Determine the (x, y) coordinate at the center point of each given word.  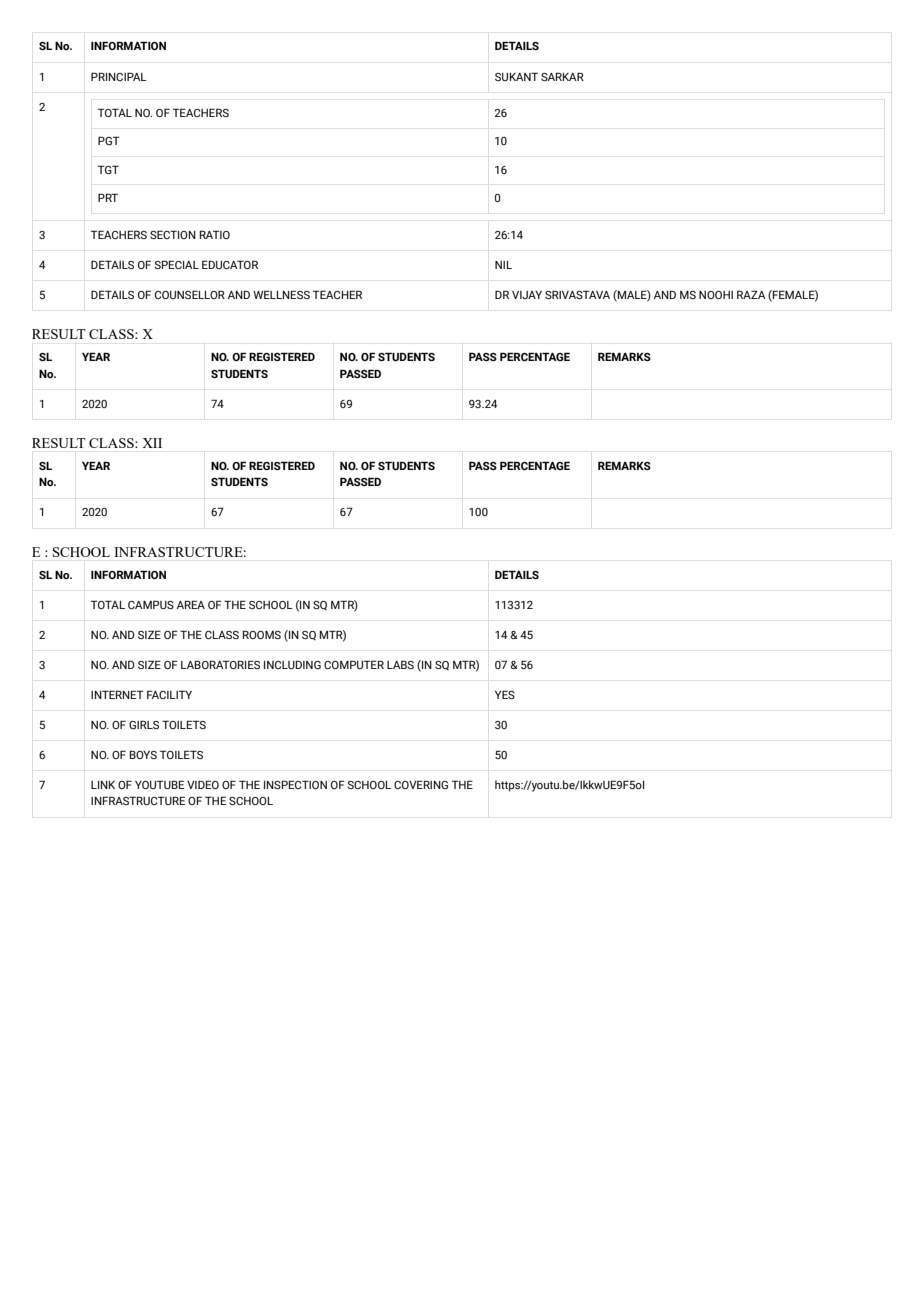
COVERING (421, 784)
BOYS (143, 754)
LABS (400, 664)
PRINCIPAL (119, 76)
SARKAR (562, 76)
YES (505, 694)
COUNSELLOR (190, 294)
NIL (503, 265)
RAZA (751, 294)
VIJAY (527, 295)
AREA (191, 604)
